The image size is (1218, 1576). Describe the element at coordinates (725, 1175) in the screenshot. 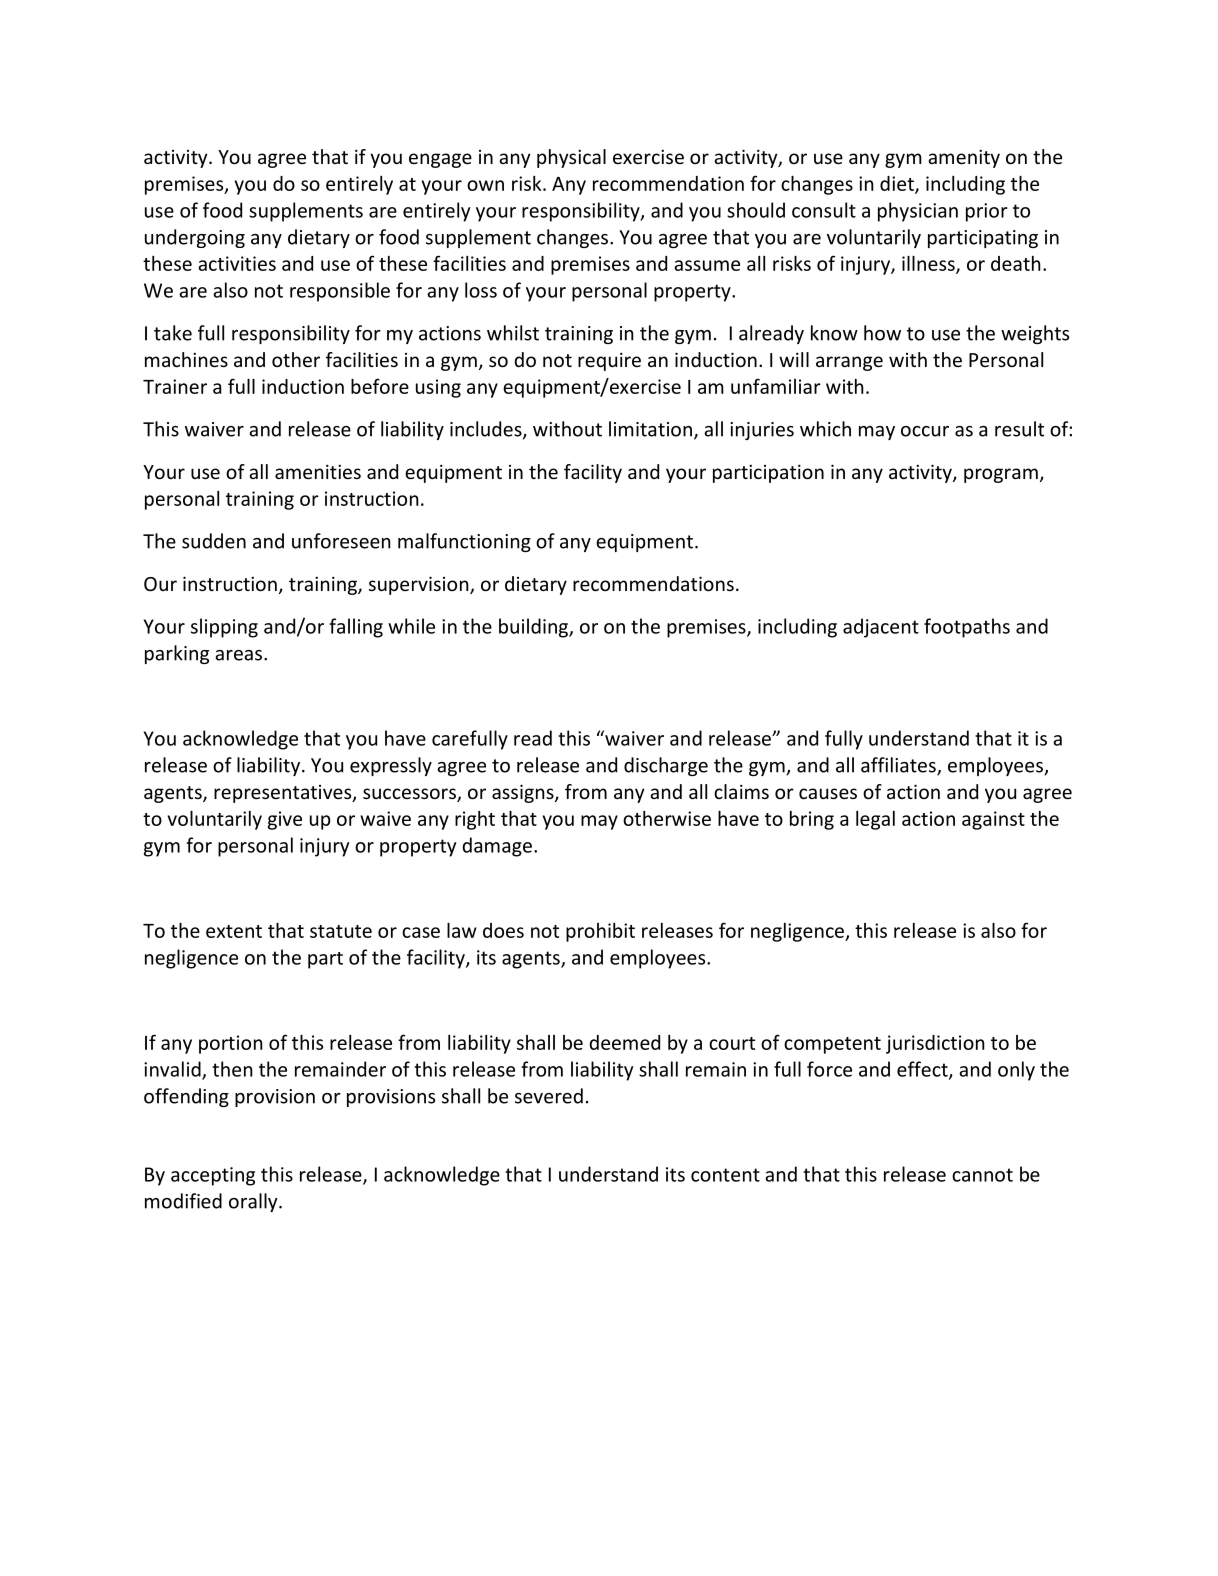

I see `content` at that location.
